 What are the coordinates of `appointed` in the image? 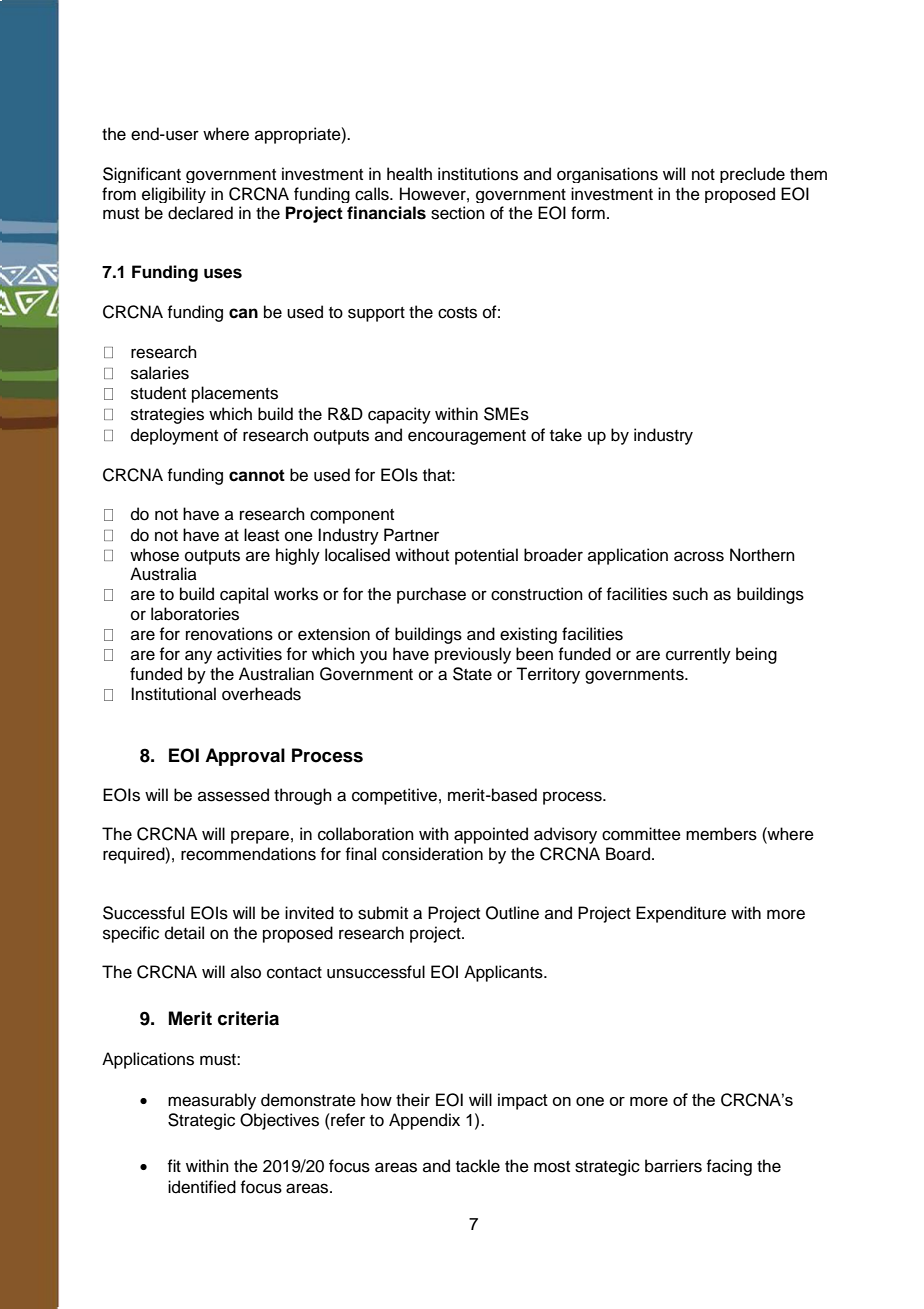 It's located at (491, 835).
